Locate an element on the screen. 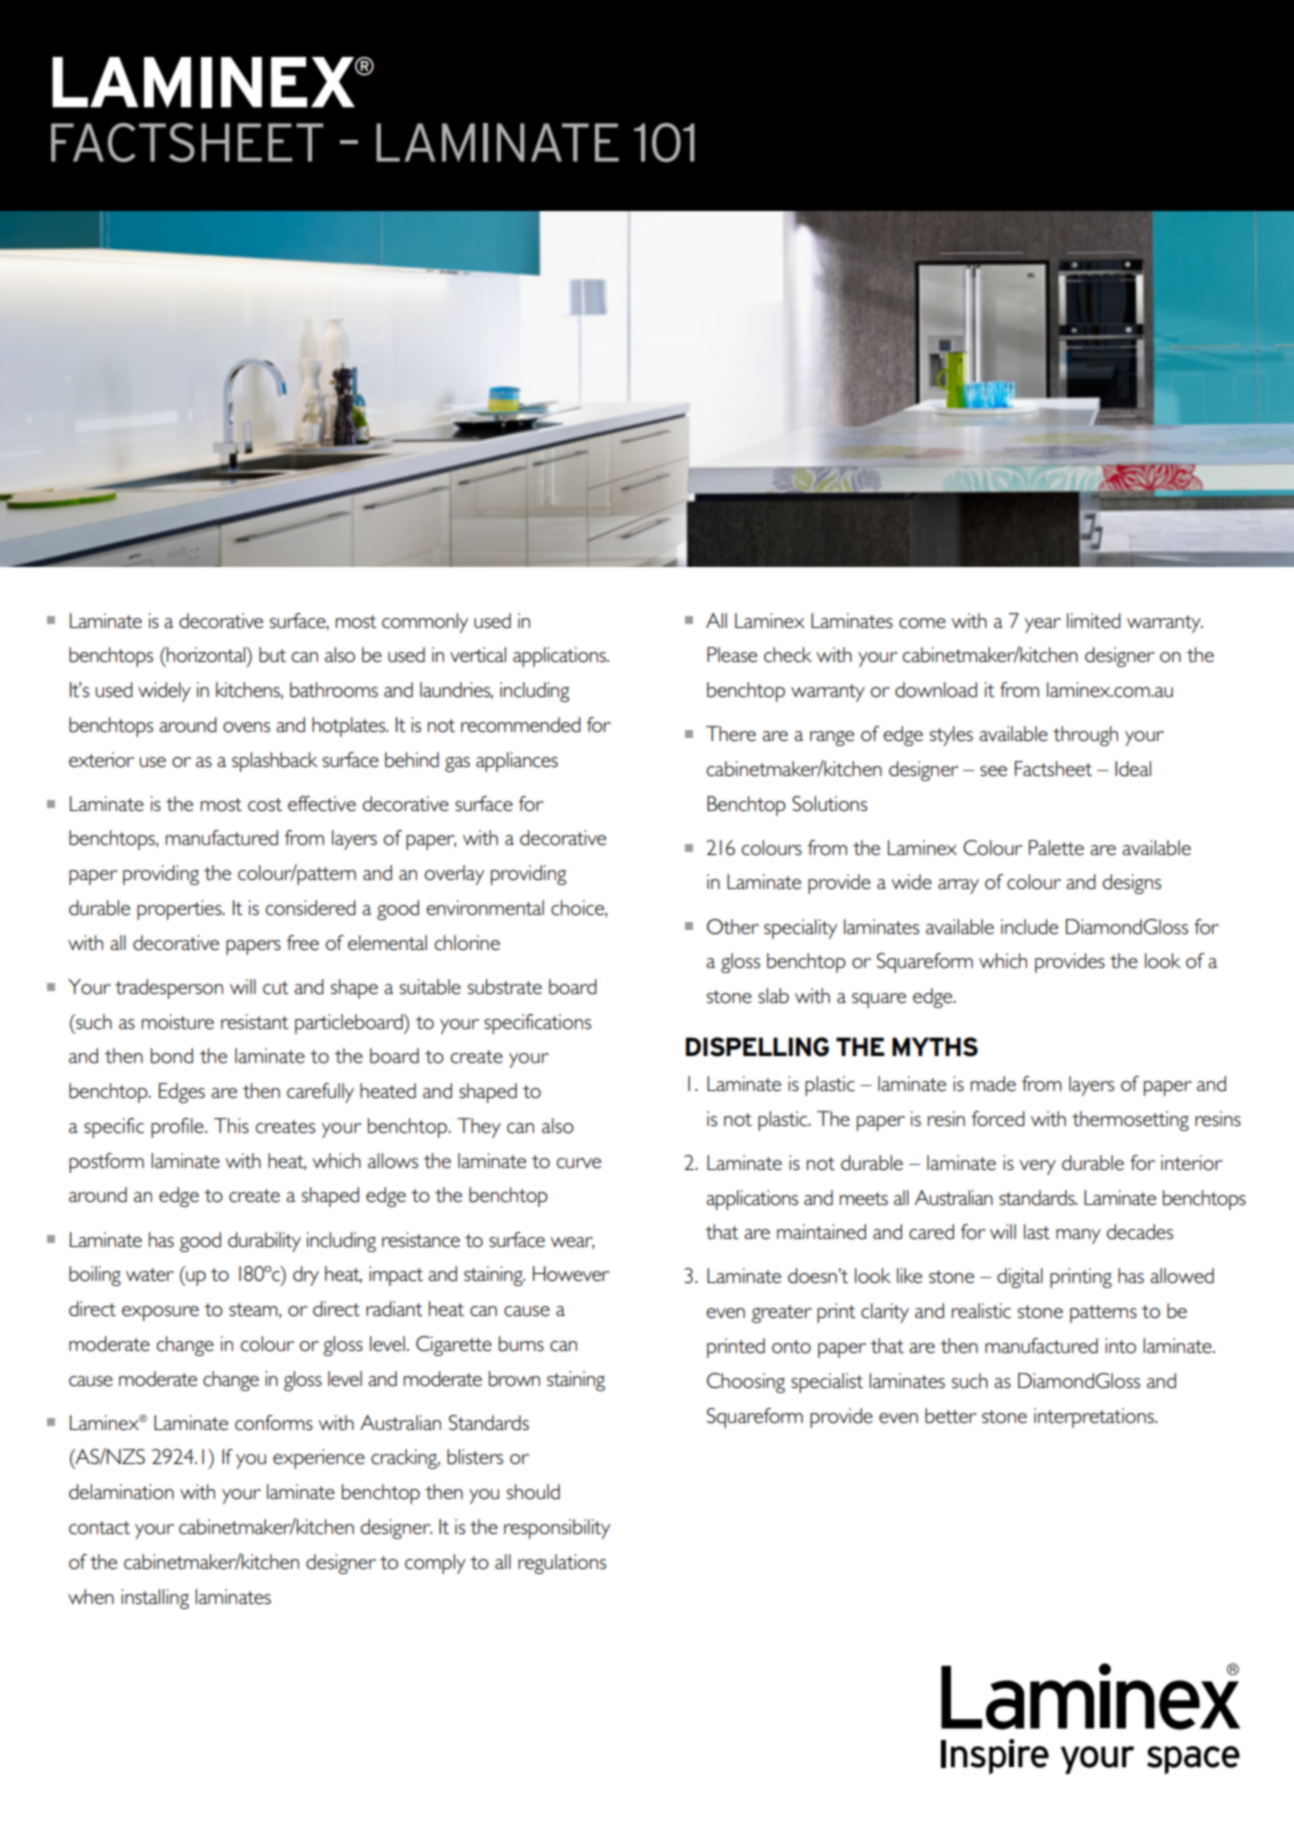 The image size is (1294, 1830). Choosing is located at coordinates (746, 1383).
